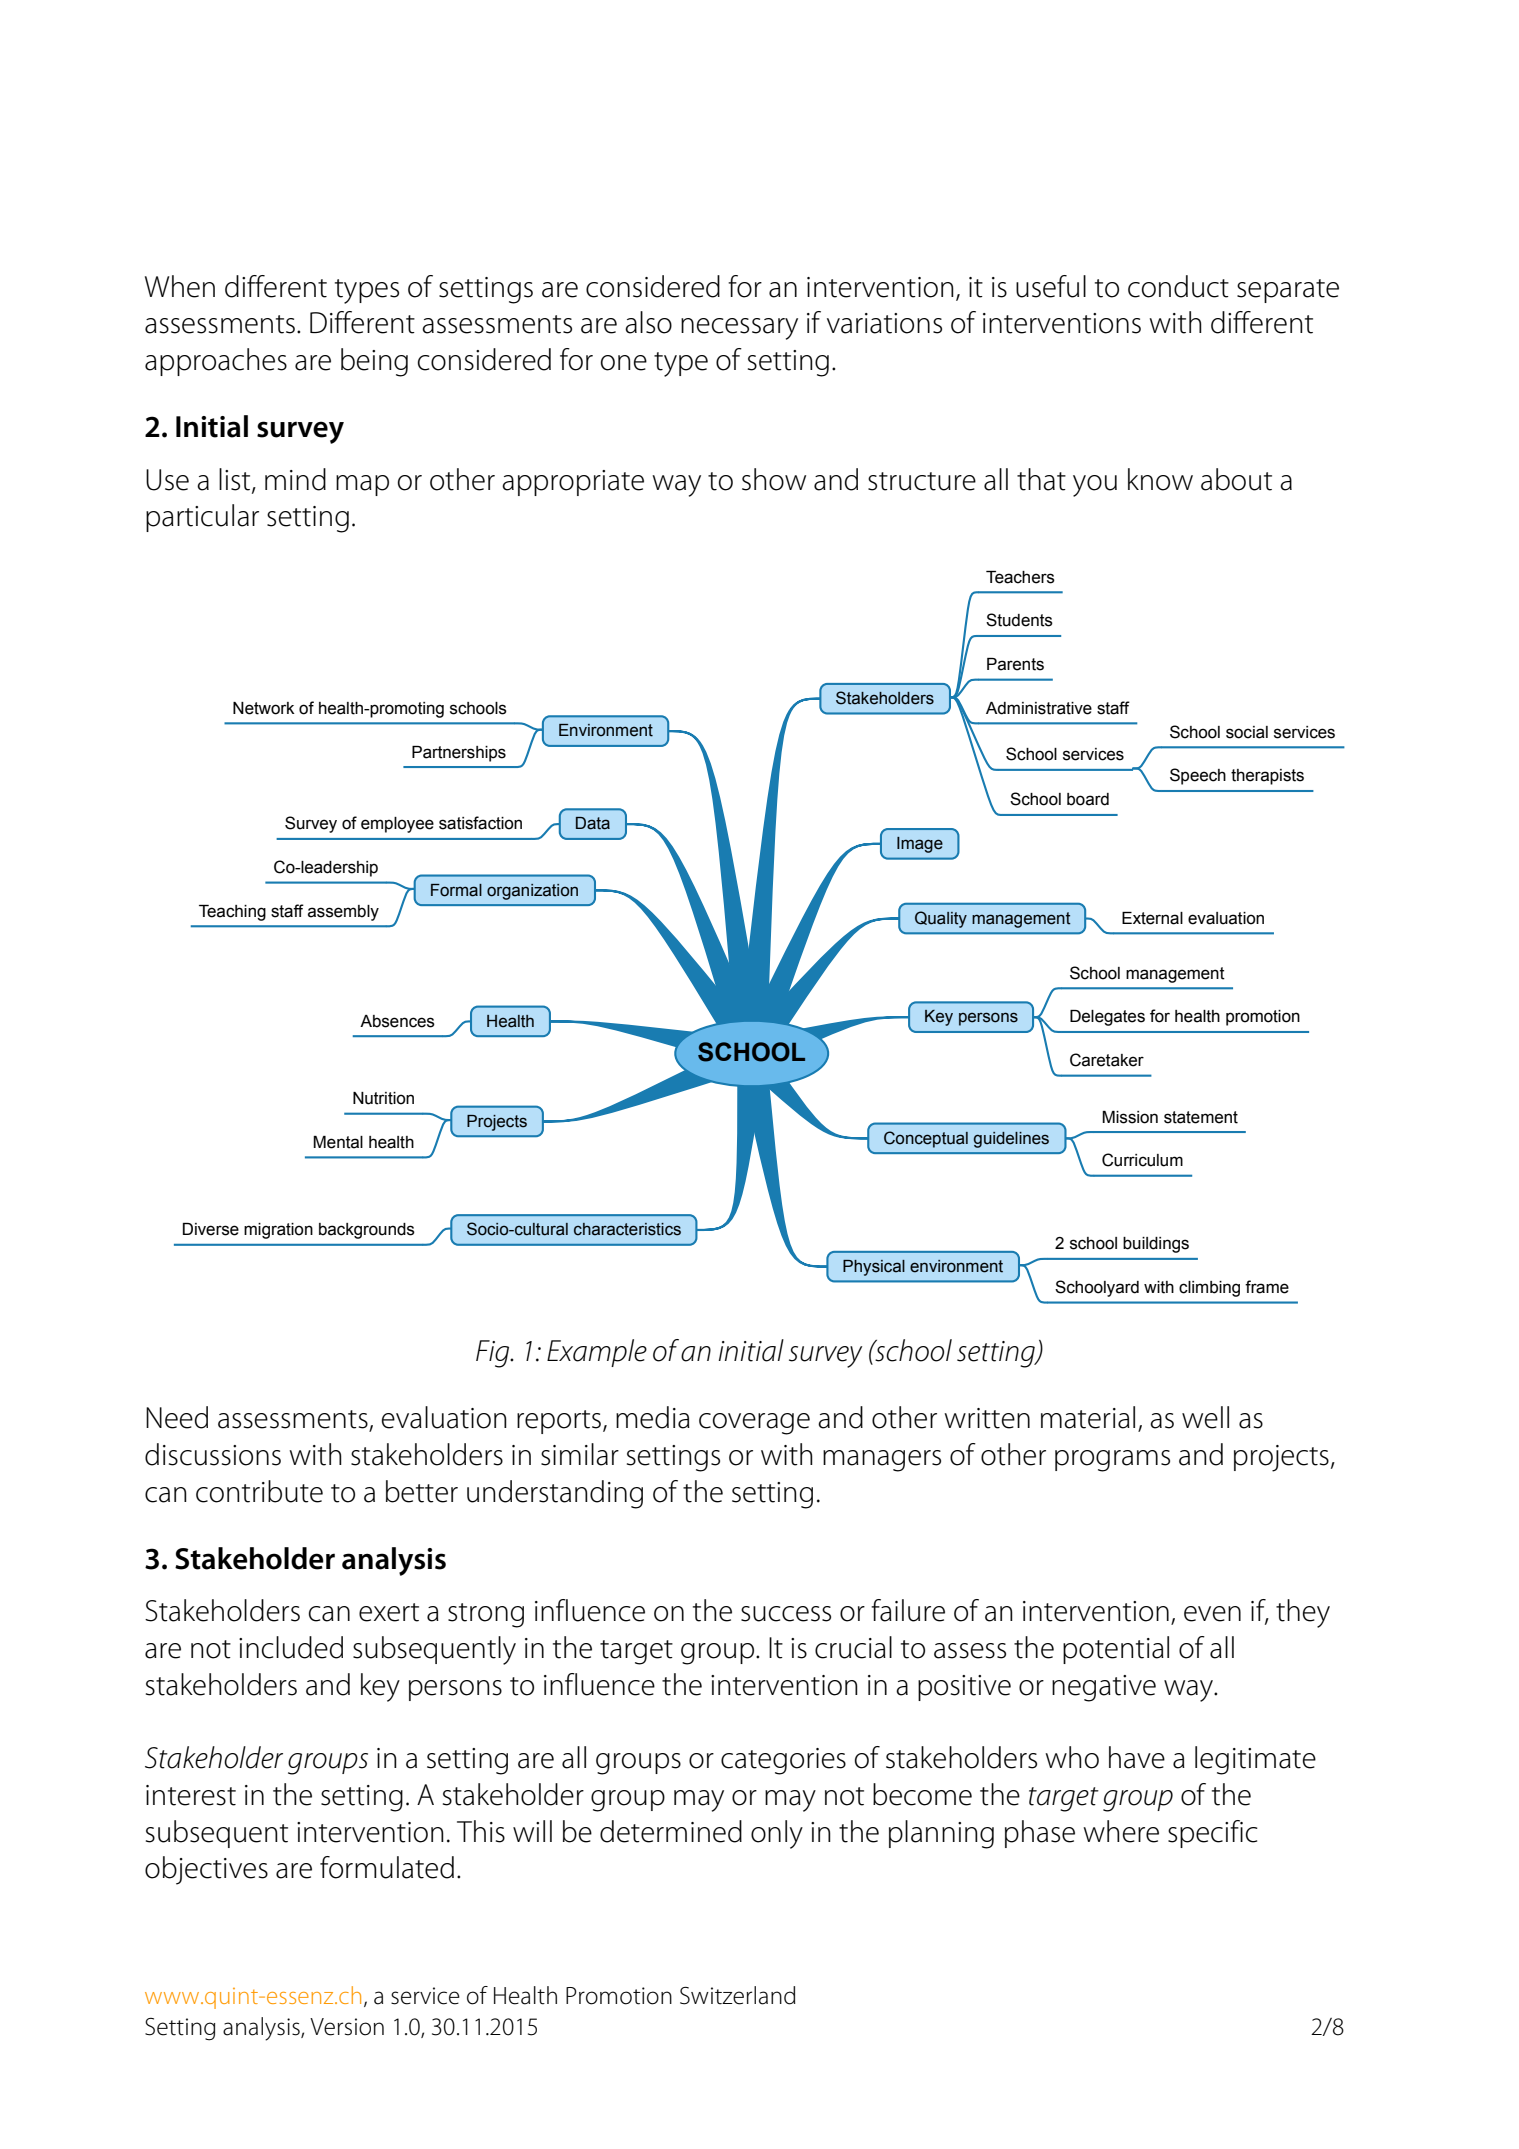 The image size is (1519, 2149). Describe the element at coordinates (1198, 776) in the screenshot. I see `Speech` at that location.
